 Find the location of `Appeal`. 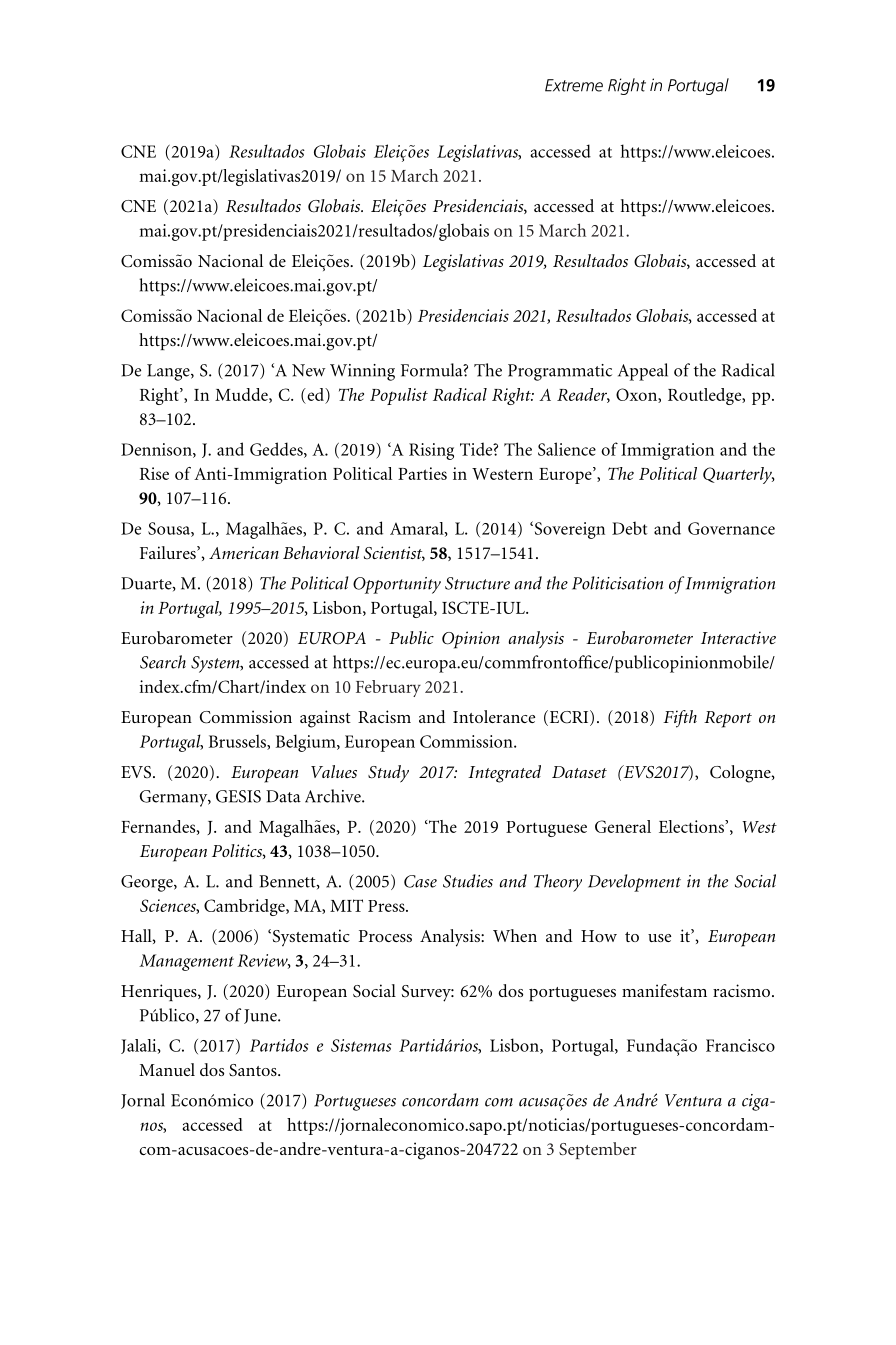

Appeal is located at coordinates (643, 372).
